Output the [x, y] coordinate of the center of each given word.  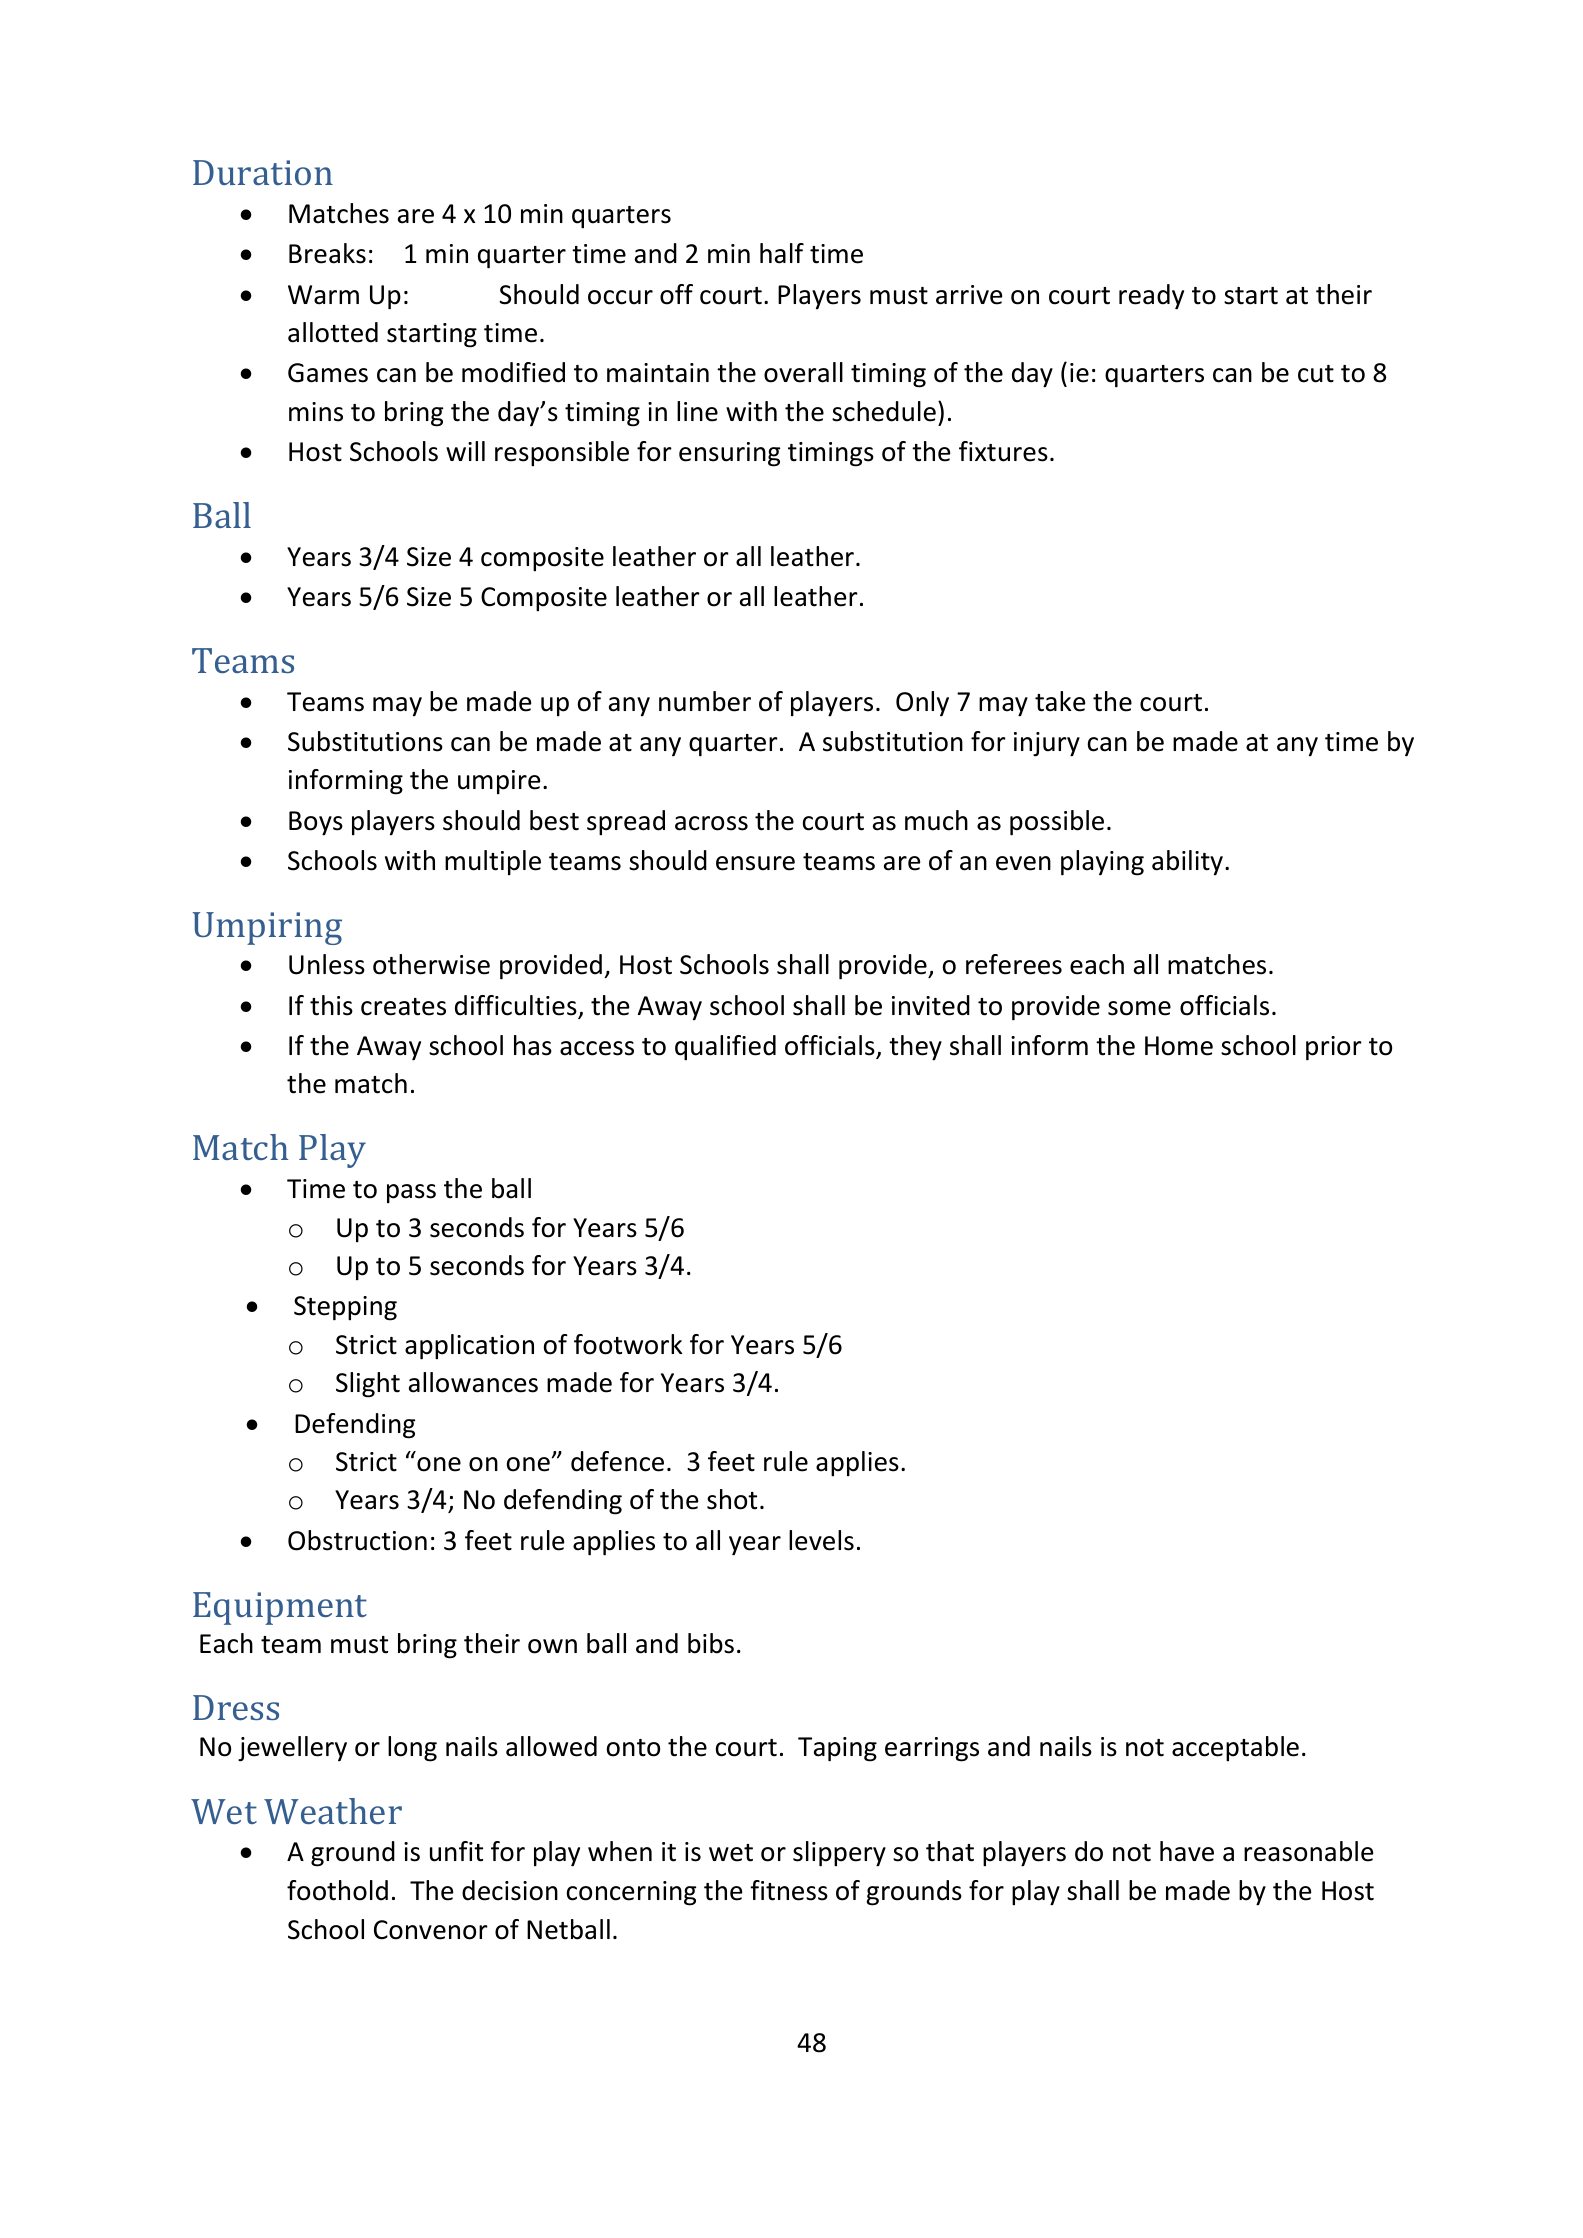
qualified [725, 1048]
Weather [333, 1811]
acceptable [1235, 1749]
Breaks [327, 253]
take [1060, 701]
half [782, 253]
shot [732, 1499]
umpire [499, 782]
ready [1151, 297]
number [705, 701]
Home [1179, 1046]
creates [403, 1007]
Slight [368, 1385]
